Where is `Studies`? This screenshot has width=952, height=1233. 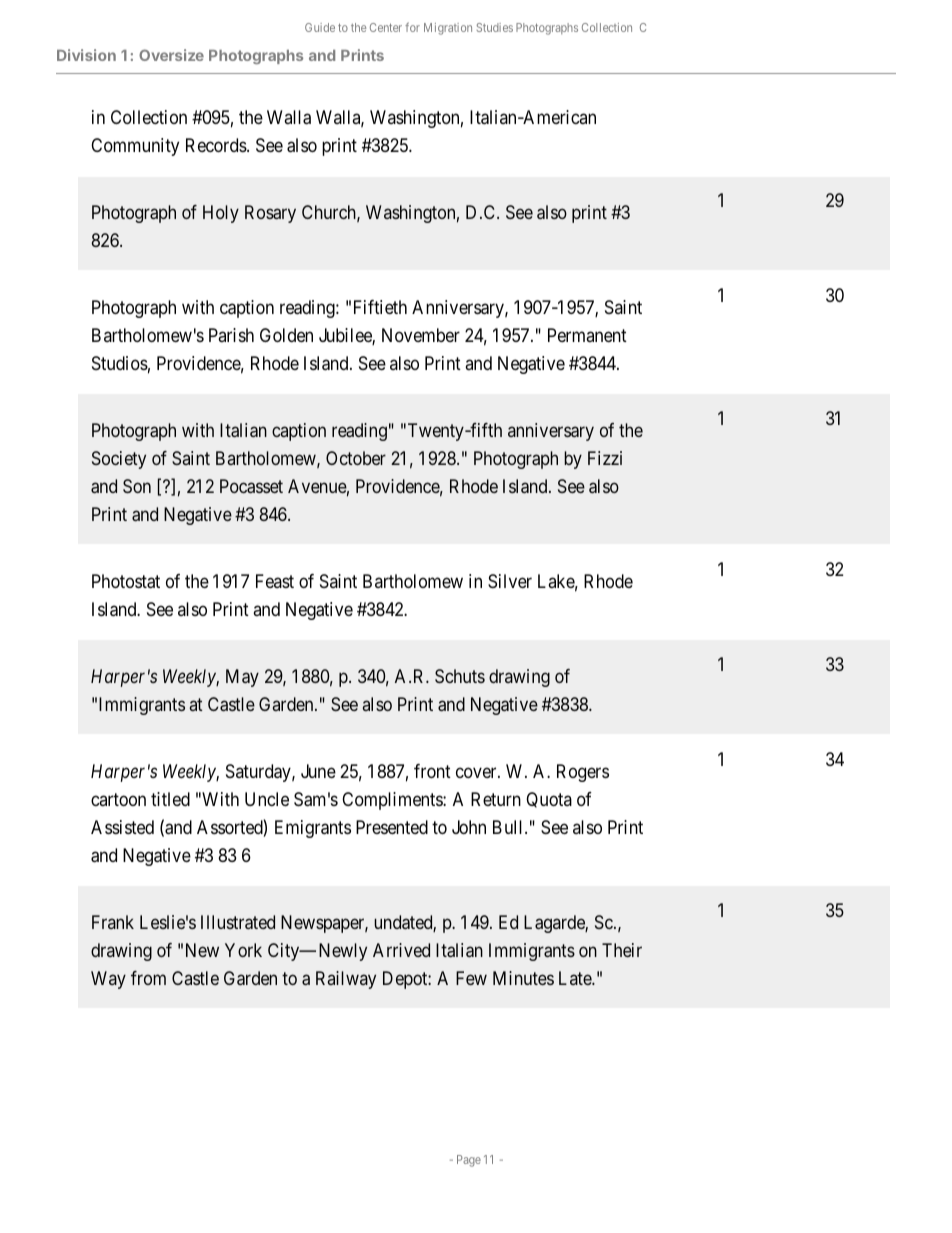
Studies is located at coordinates (495, 27).
